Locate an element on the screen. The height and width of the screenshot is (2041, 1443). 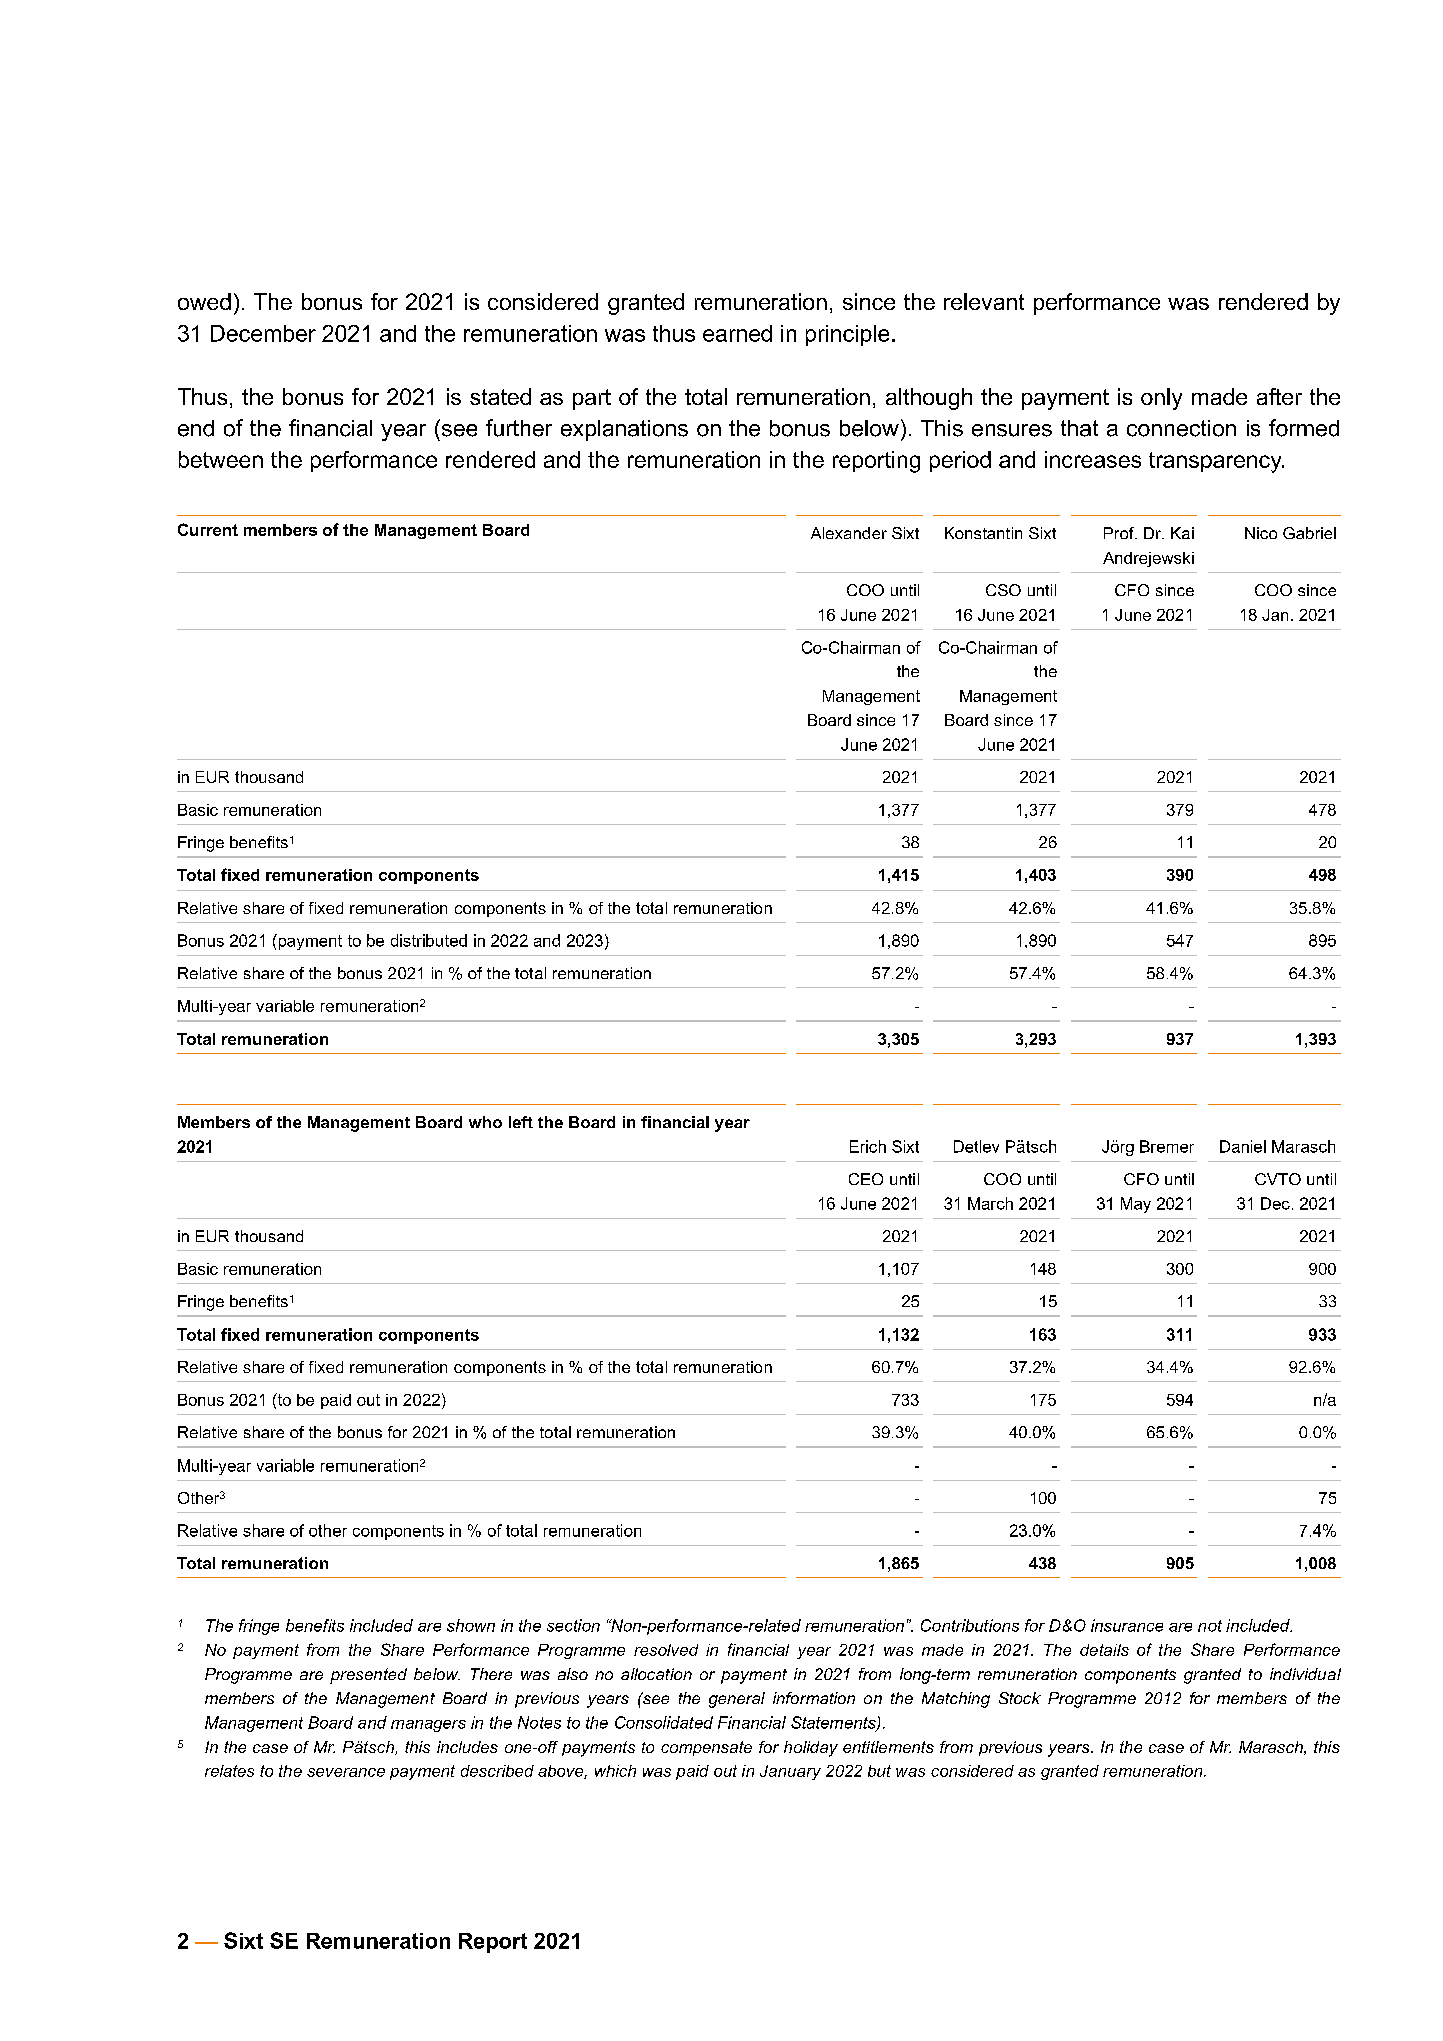
only is located at coordinates (1161, 399).
